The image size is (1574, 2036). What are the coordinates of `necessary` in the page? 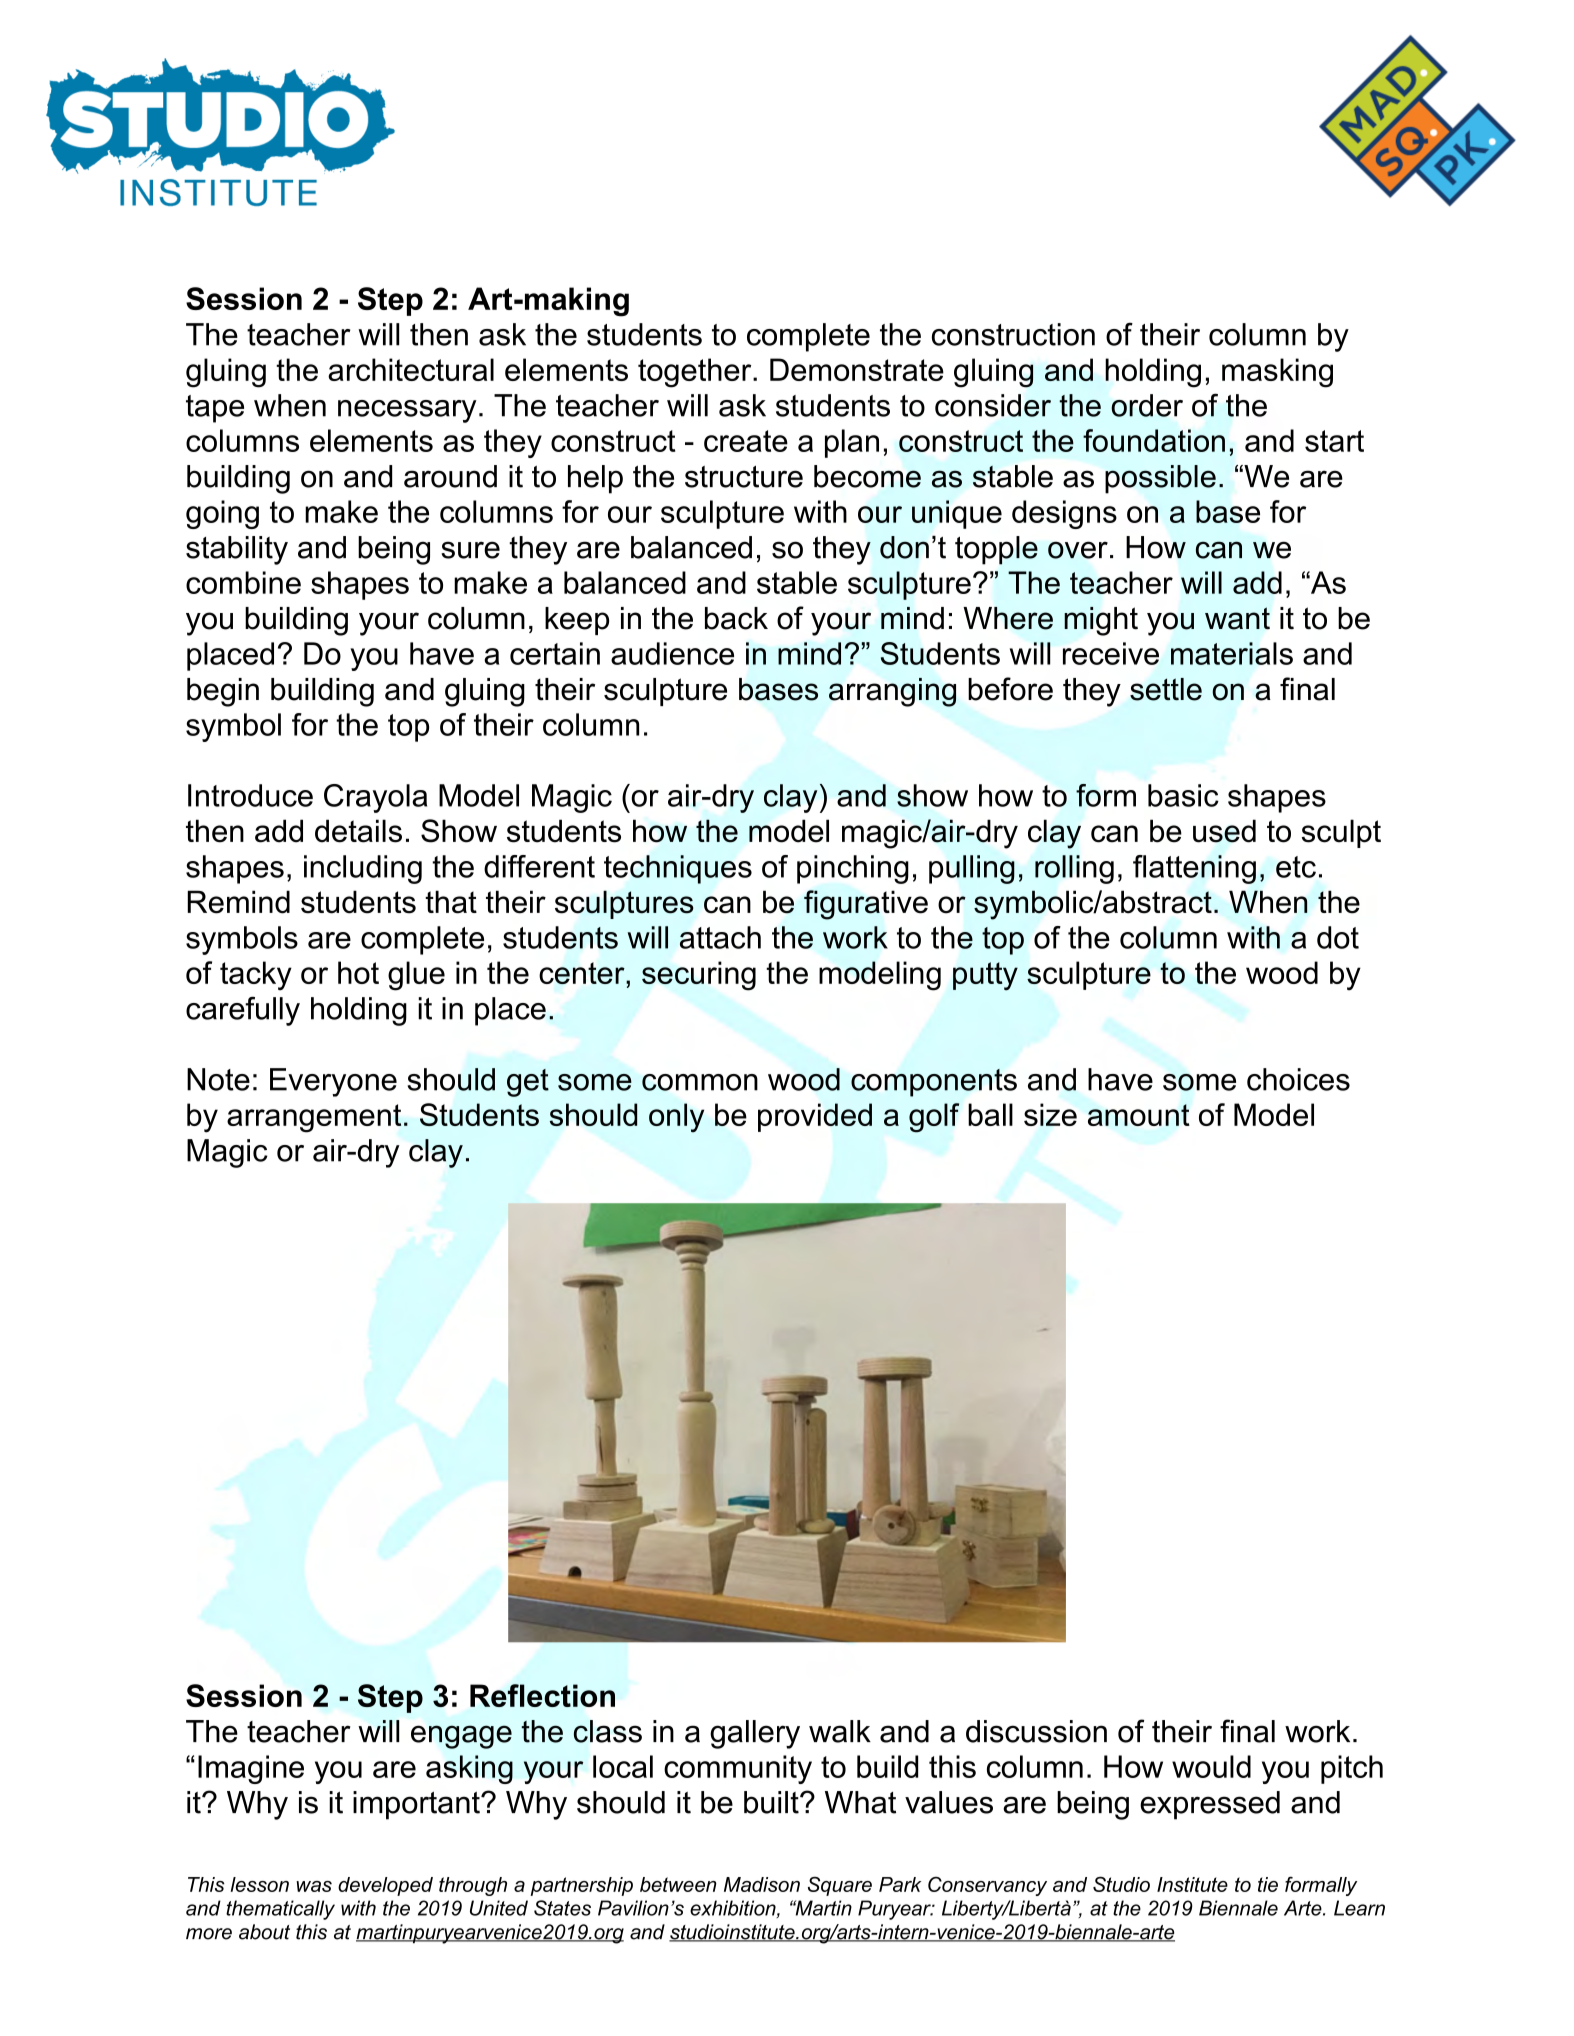 It's located at (407, 411).
